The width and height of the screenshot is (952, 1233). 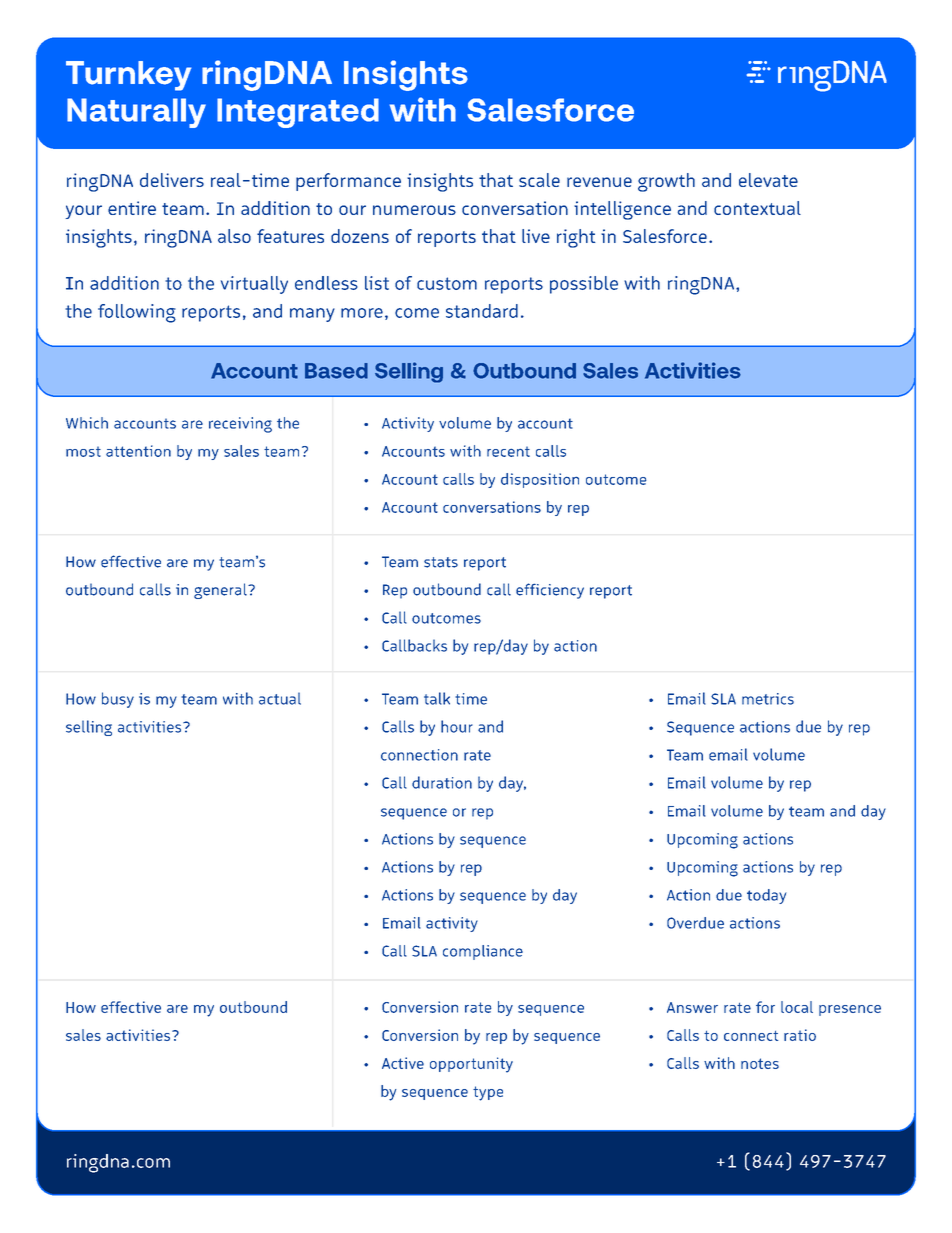 What do you see at coordinates (540, 480) in the screenshot?
I see `disposition` at bounding box center [540, 480].
